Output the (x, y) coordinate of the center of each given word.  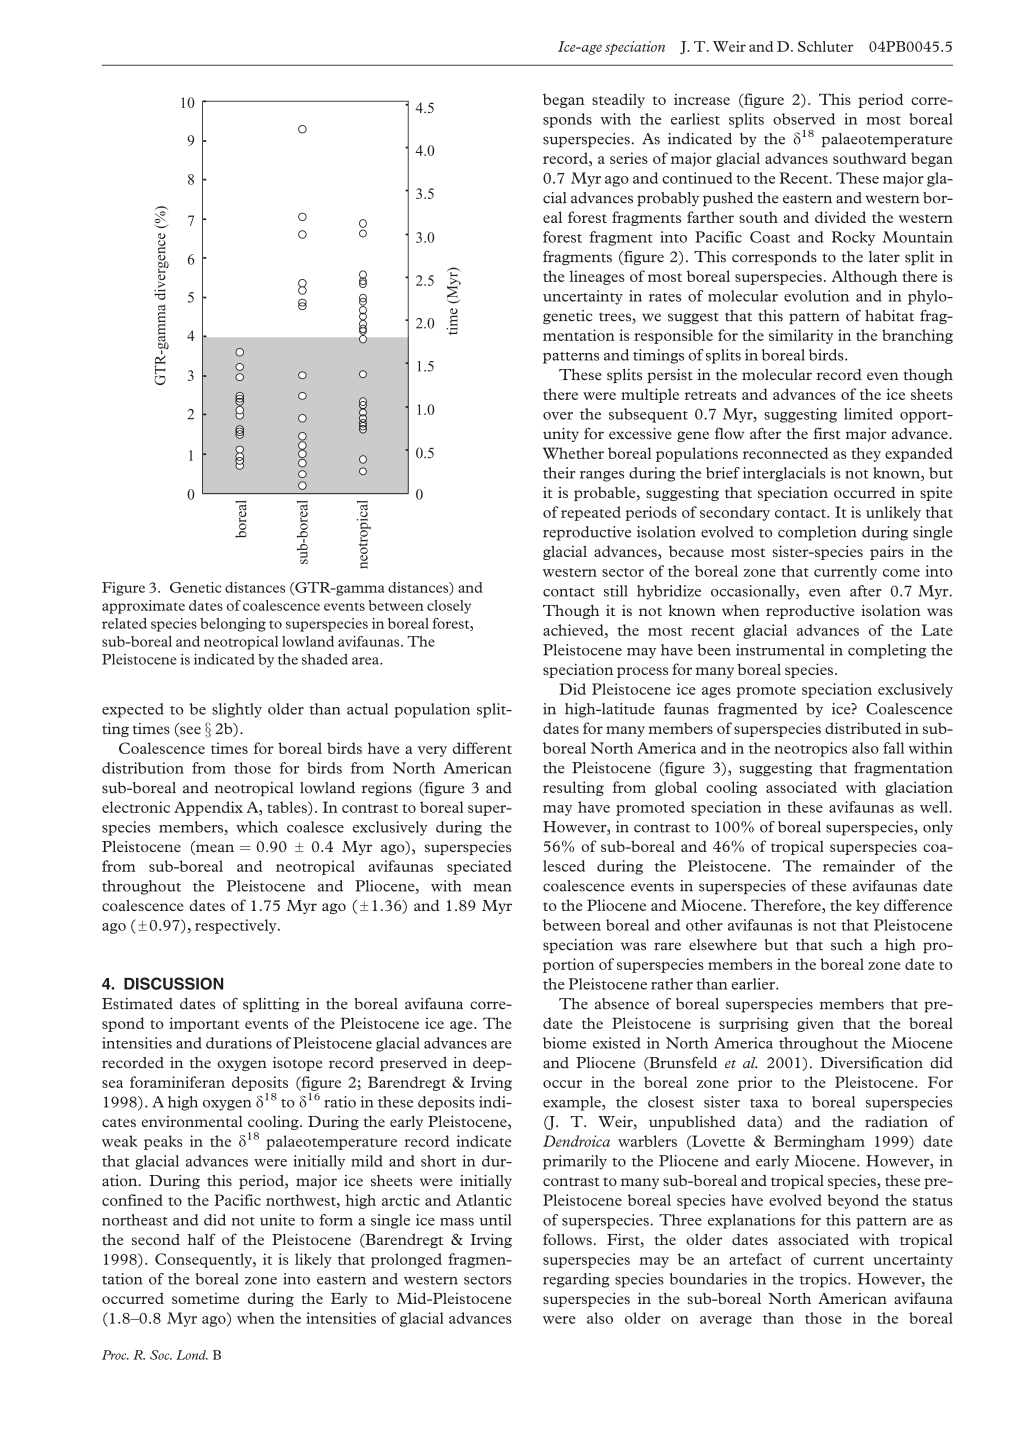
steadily (618, 100)
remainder (859, 866)
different (482, 748)
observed (804, 119)
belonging (233, 625)
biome (564, 1043)
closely (449, 607)
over (558, 416)
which (257, 827)
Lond (192, 1355)
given (815, 1024)
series (629, 158)
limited (868, 414)
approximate (143, 607)
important (204, 1024)
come (901, 573)
